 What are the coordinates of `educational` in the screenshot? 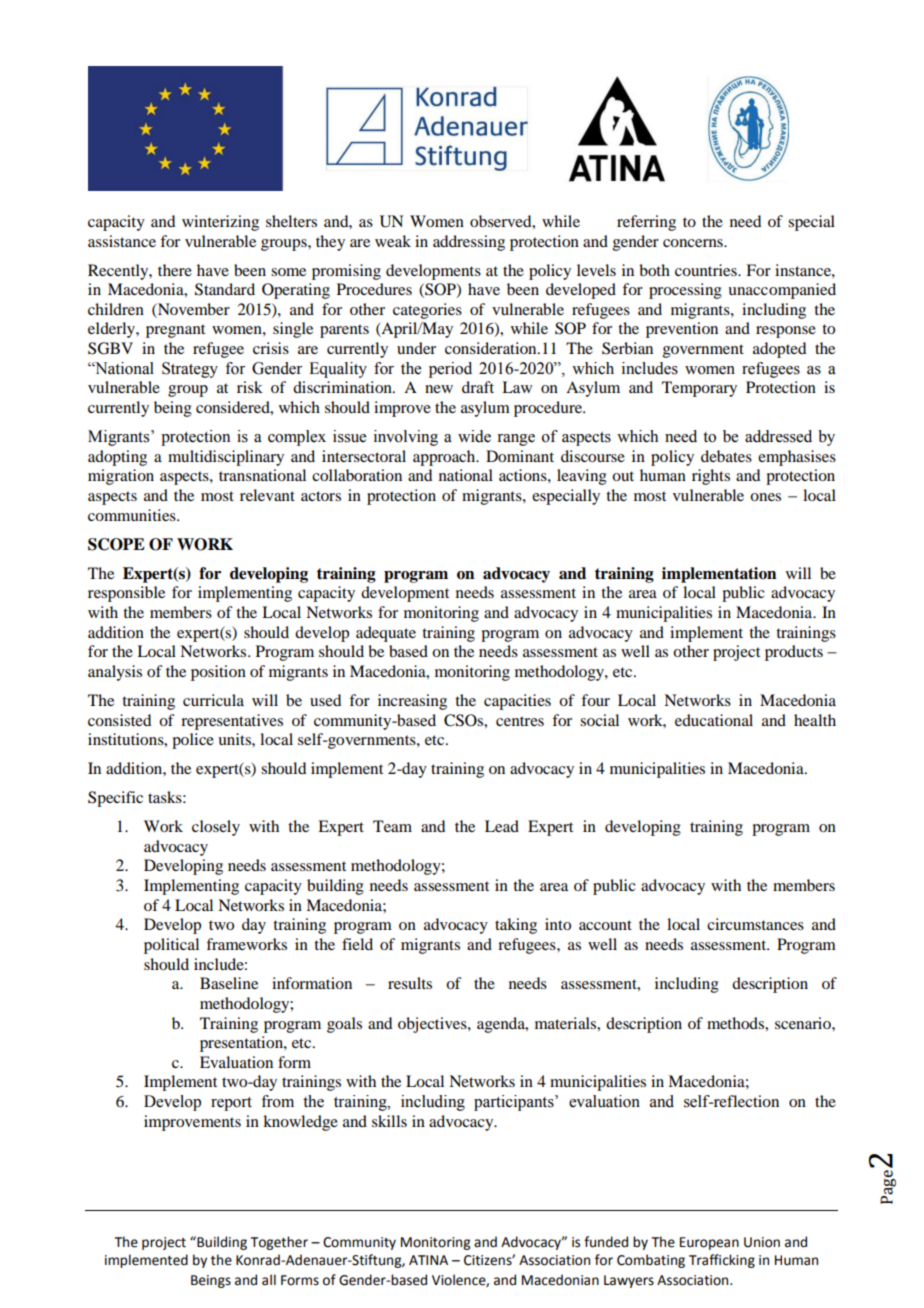 It's located at (714, 720).
